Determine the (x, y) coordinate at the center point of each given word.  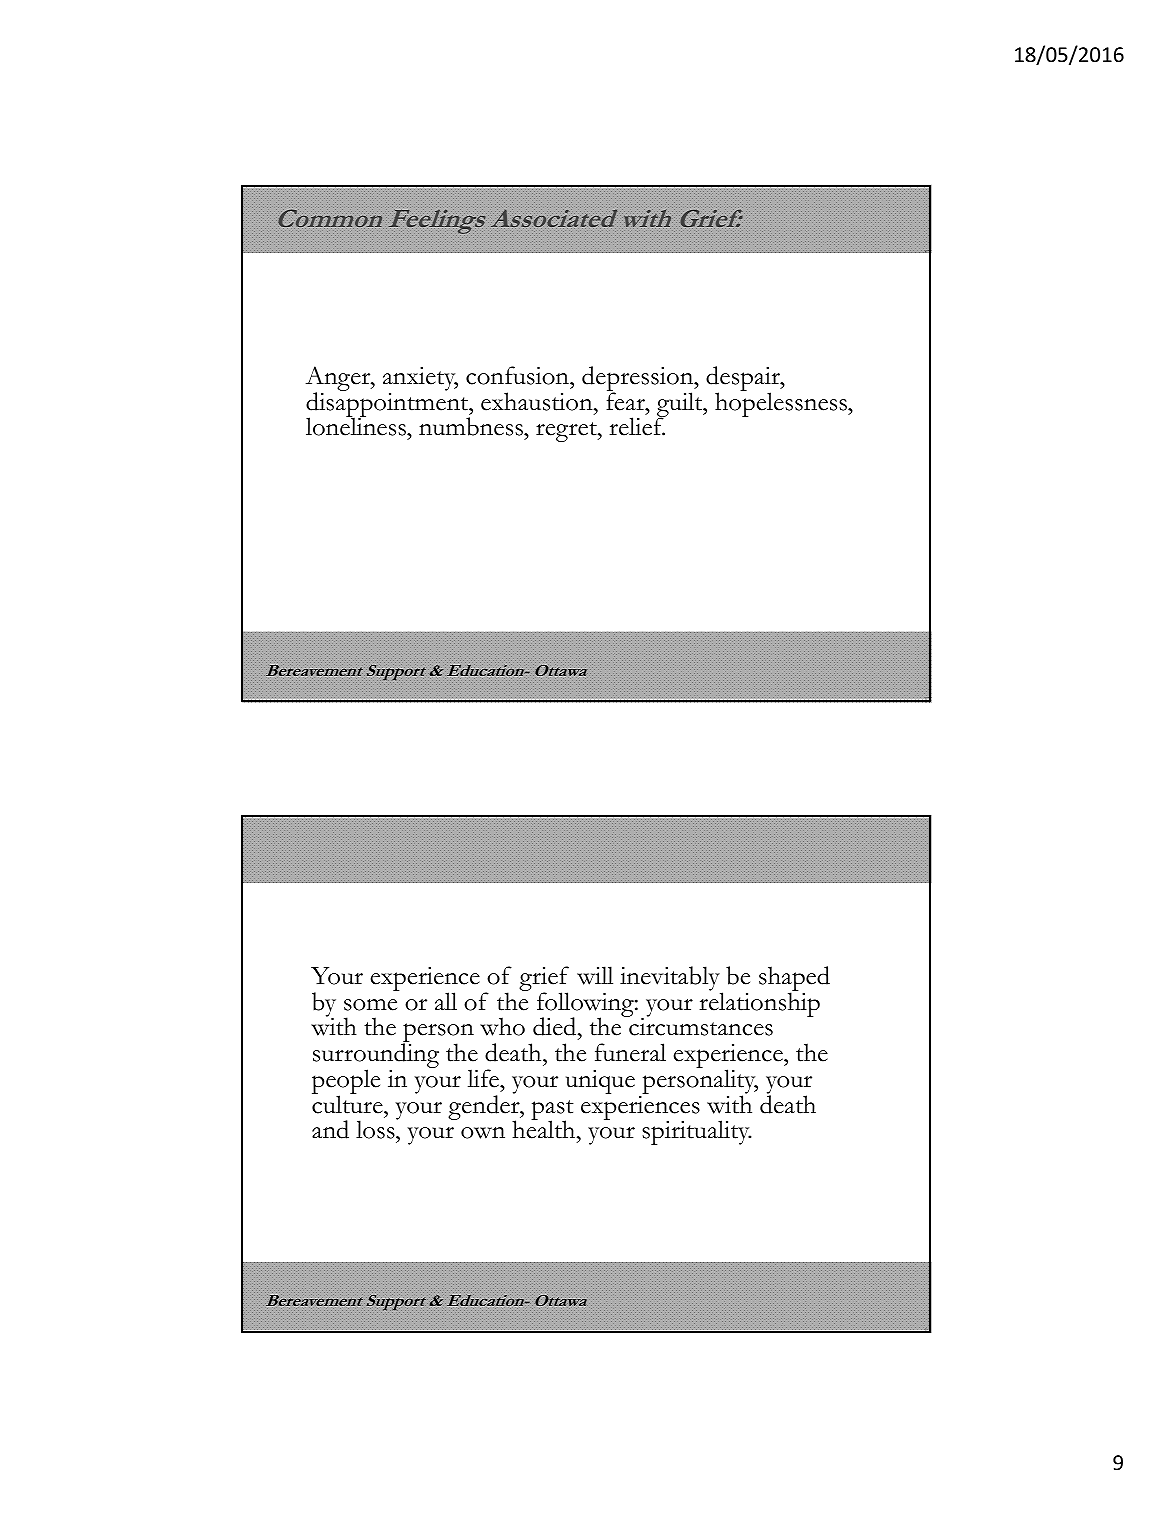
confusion (518, 375)
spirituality (696, 1132)
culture (348, 1103)
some (370, 1005)
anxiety (420, 380)
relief (637, 426)
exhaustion (538, 401)
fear (626, 400)
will (595, 975)
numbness (472, 426)
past (552, 1111)
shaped (794, 980)
